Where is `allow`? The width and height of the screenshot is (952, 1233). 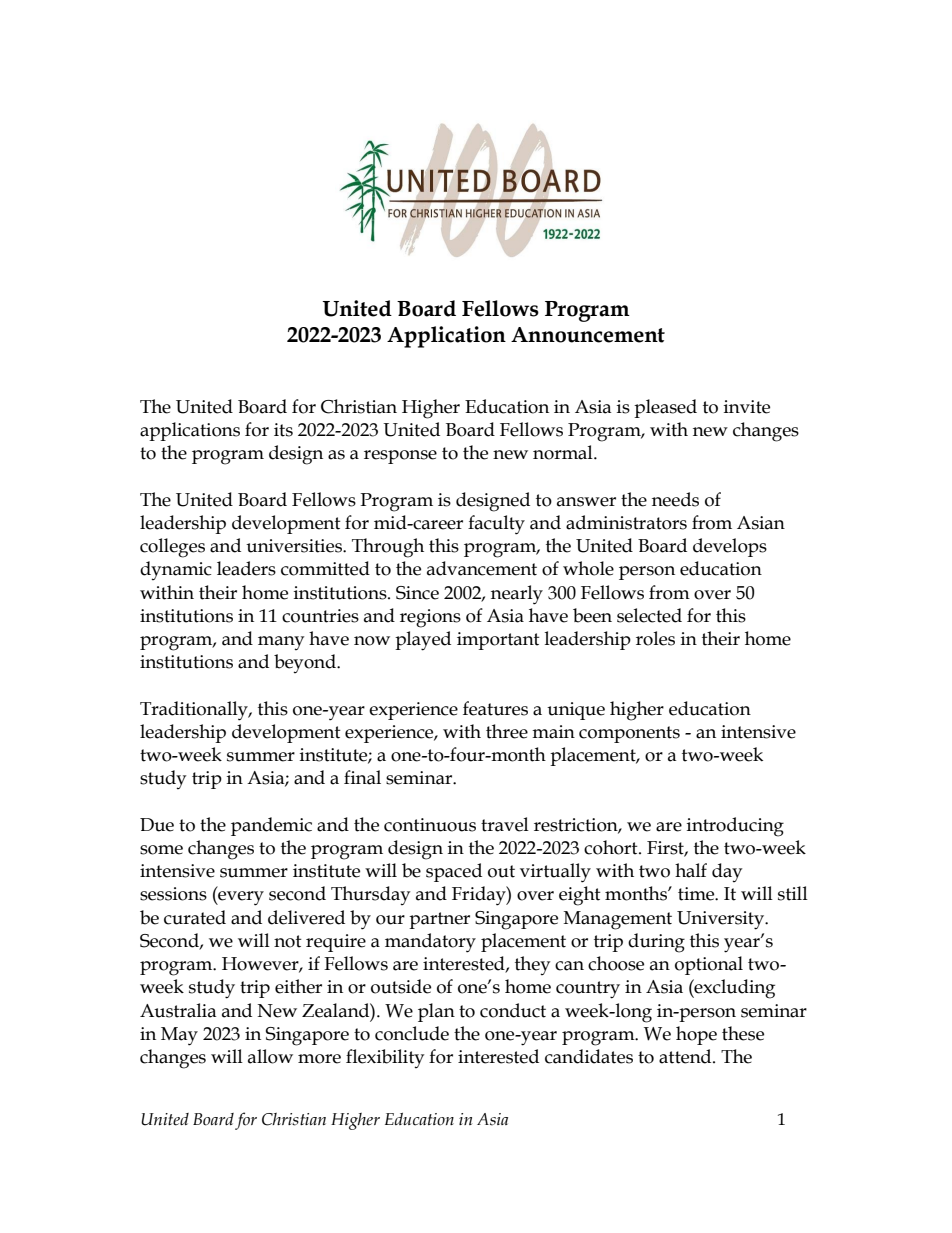 allow is located at coordinates (270, 1056).
